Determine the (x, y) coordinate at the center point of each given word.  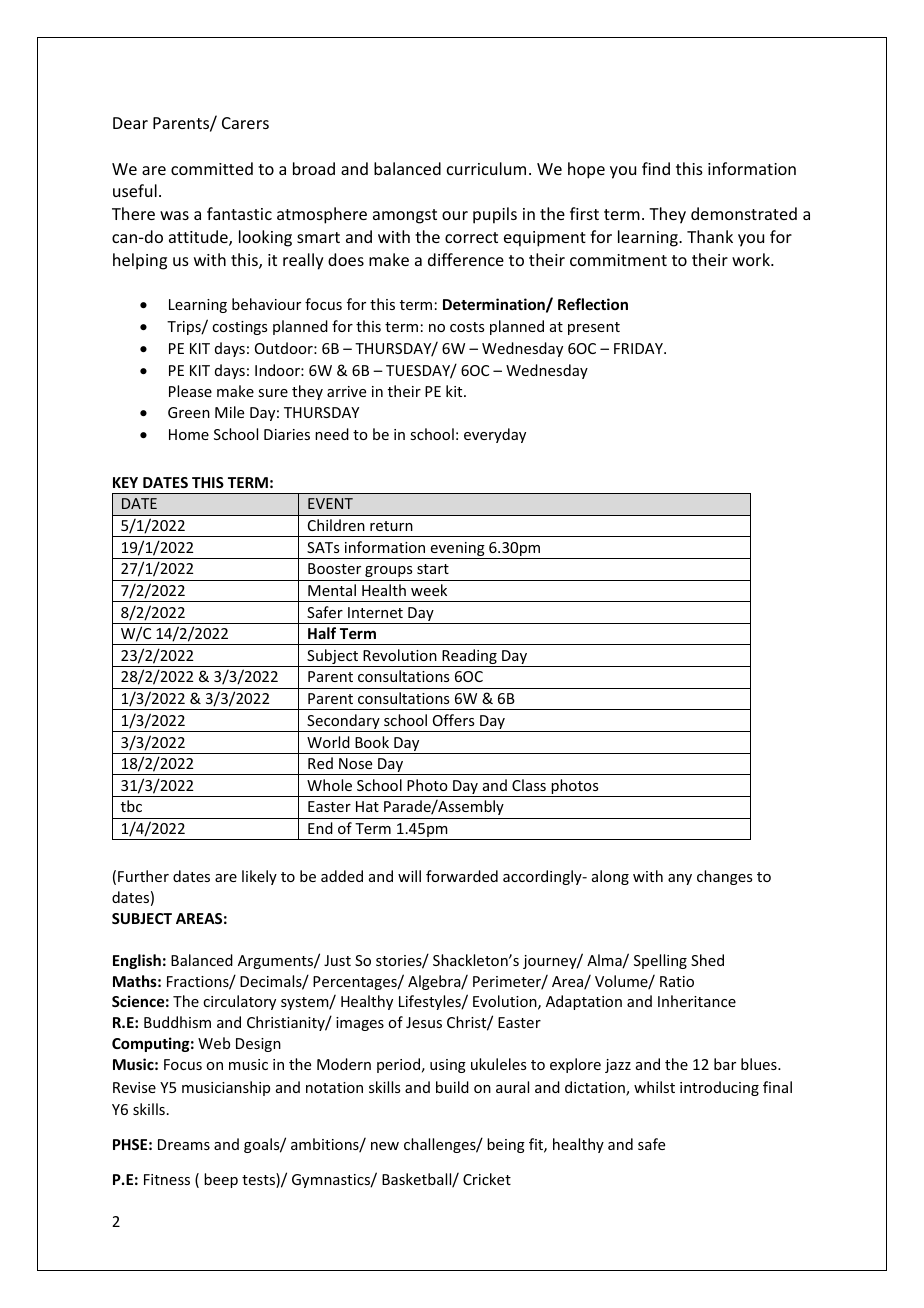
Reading (469, 658)
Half (322, 633)
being (506, 1145)
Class (529, 785)
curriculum (486, 168)
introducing (719, 1088)
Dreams (184, 1144)
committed (212, 168)
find (656, 168)
